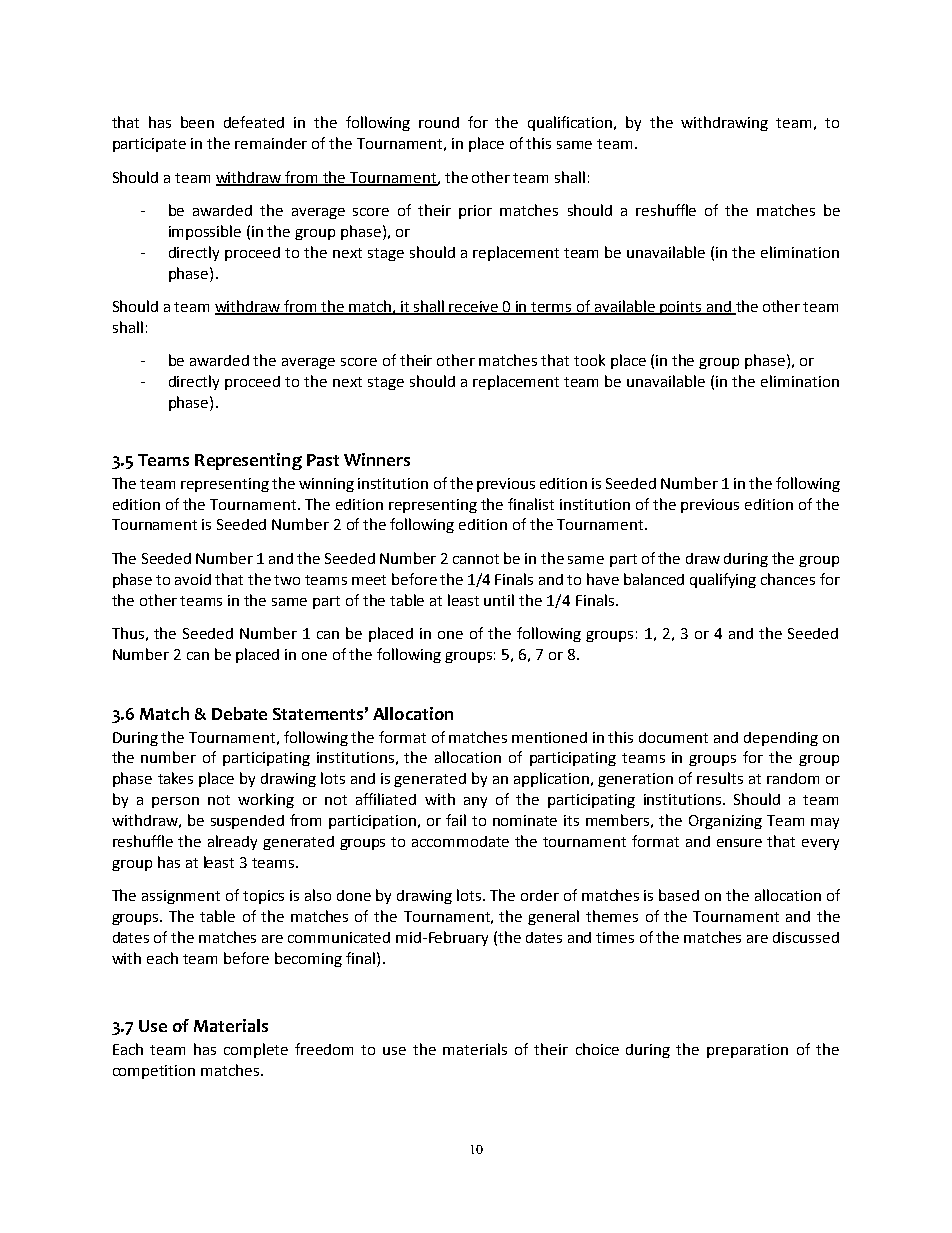 The width and height of the page is (952, 1233). I want to click on complete, so click(256, 1050).
